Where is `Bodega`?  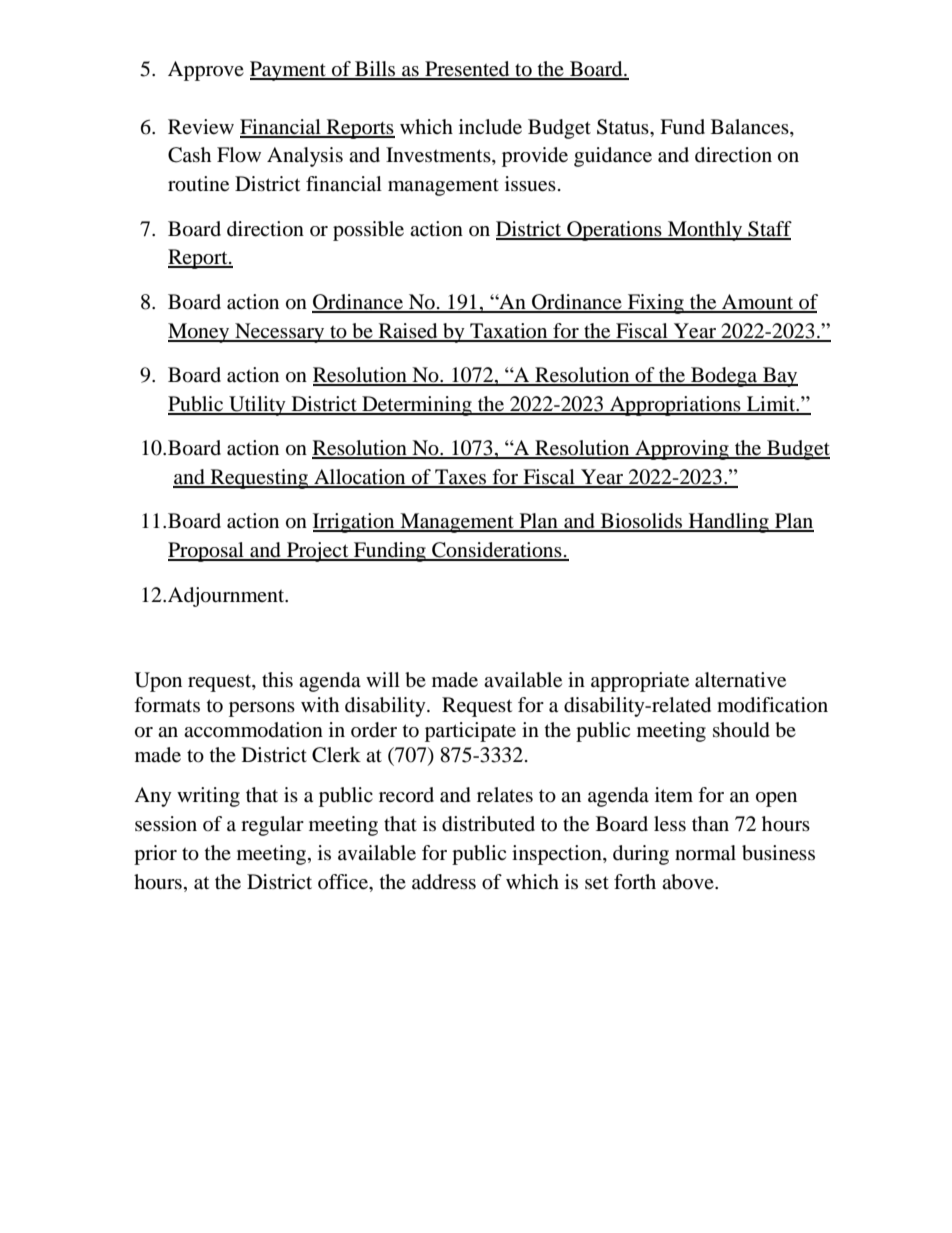
Bodega is located at coordinates (724, 377).
